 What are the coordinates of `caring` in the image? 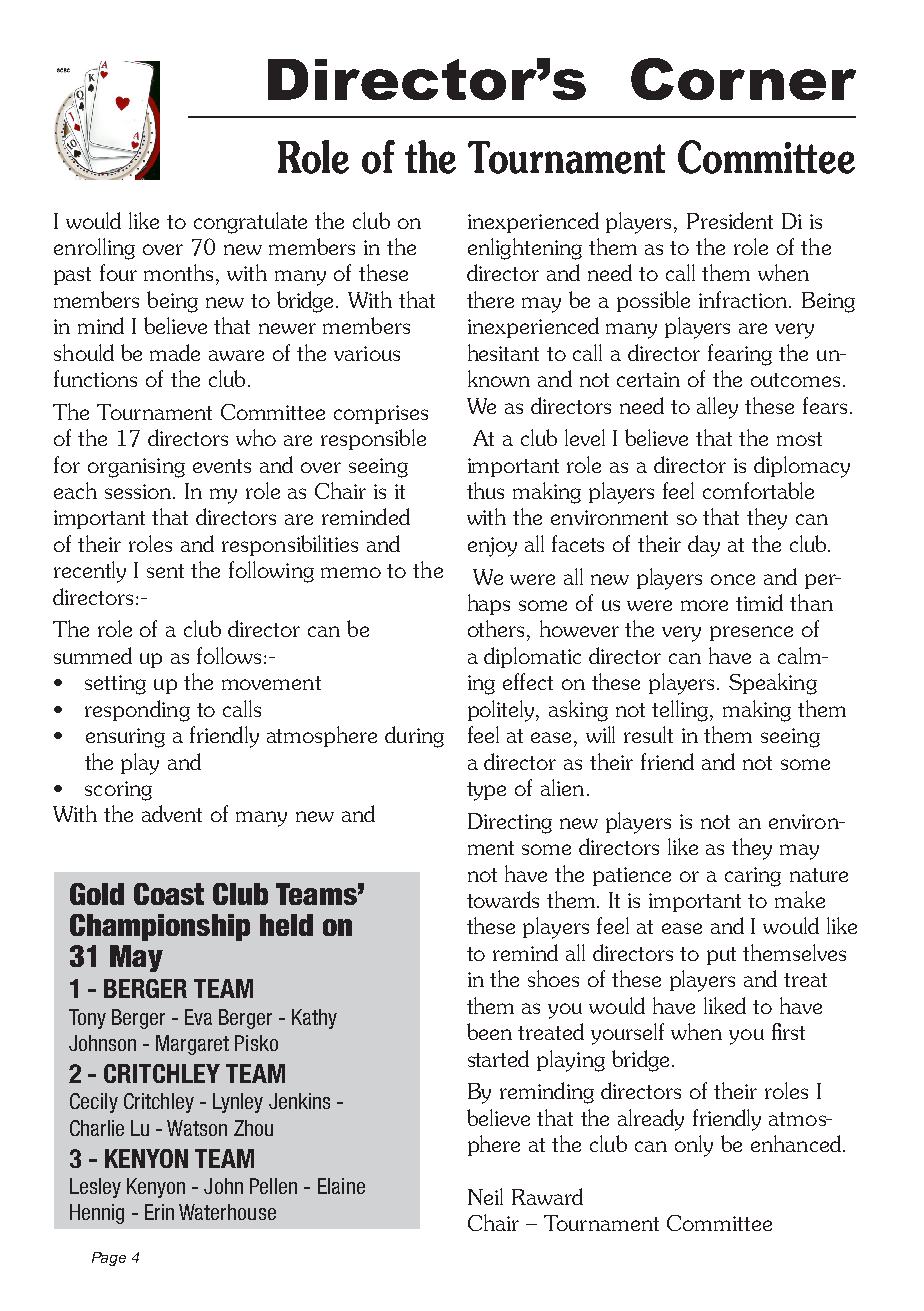 It's located at (753, 877).
